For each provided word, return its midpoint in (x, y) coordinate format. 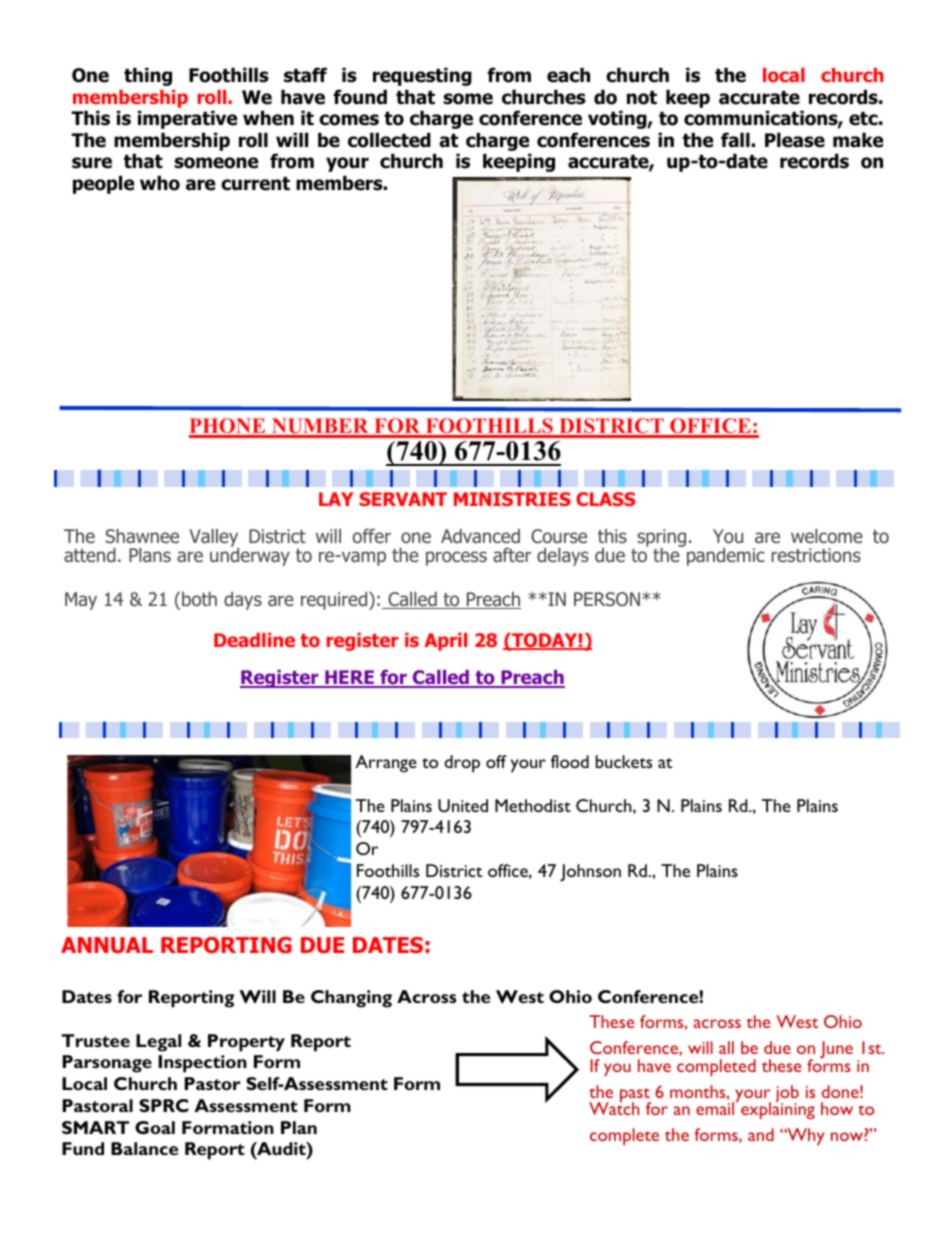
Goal (155, 1127)
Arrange (386, 764)
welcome (827, 536)
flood (570, 761)
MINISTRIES (512, 499)
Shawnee (142, 536)
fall (735, 140)
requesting (422, 76)
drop (462, 764)
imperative (187, 119)
